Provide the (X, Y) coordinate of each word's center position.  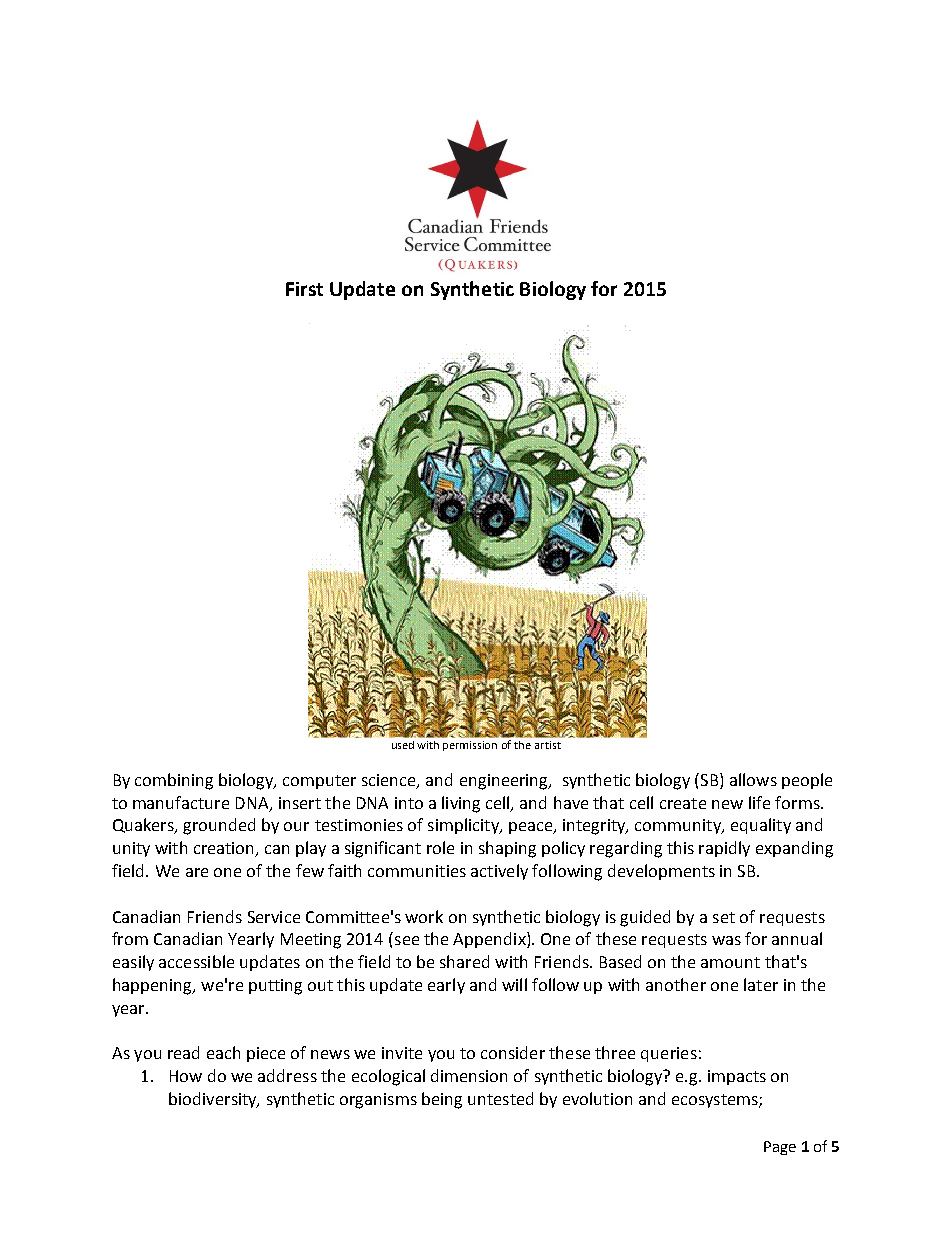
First (304, 289)
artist (548, 745)
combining (174, 781)
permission (470, 746)
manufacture (181, 802)
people (807, 781)
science (390, 781)
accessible (196, 961)
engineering (505, 782)
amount (730, 962)
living (461, 804)
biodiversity (214, 1100)
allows (753, 779)
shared (464, 961)
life (759, 802)
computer (319, 782)
